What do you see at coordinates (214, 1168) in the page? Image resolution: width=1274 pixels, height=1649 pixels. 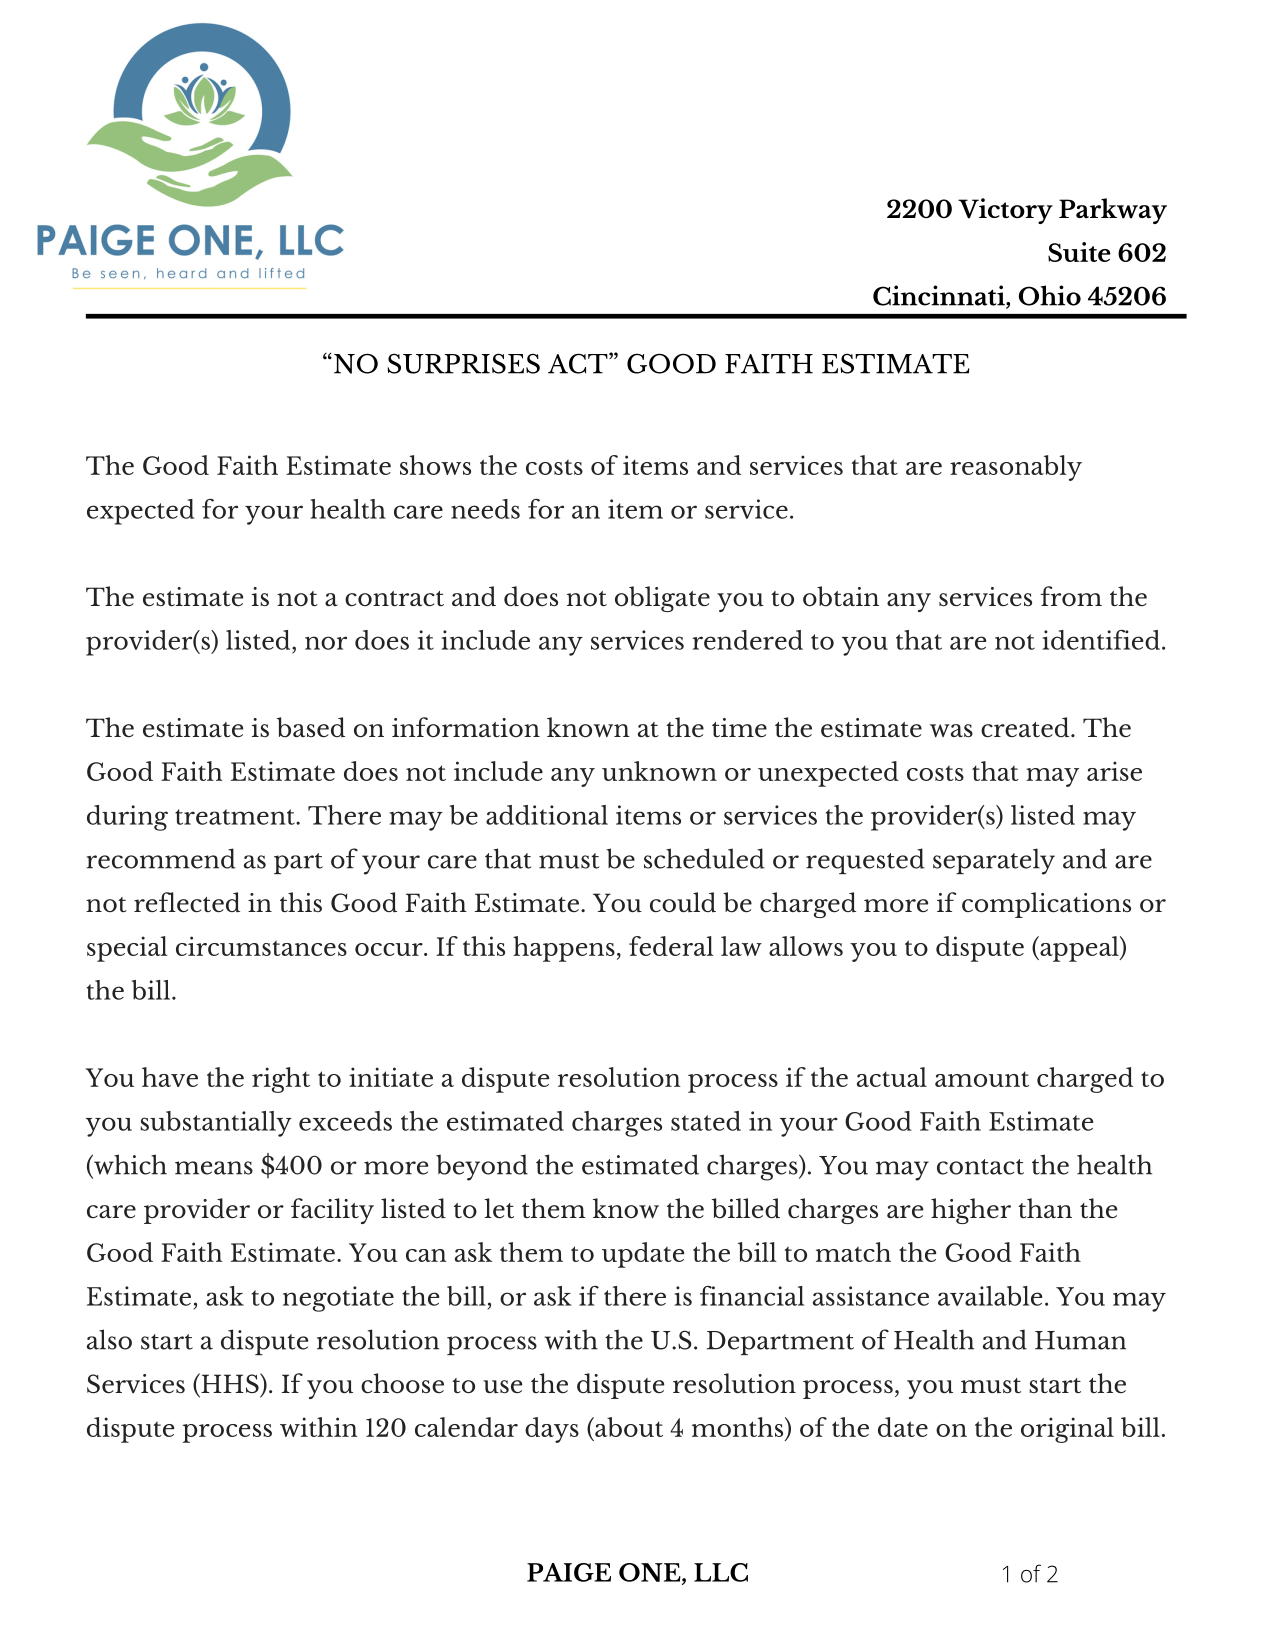 I see `means` at bounding box center [214, 1168].
